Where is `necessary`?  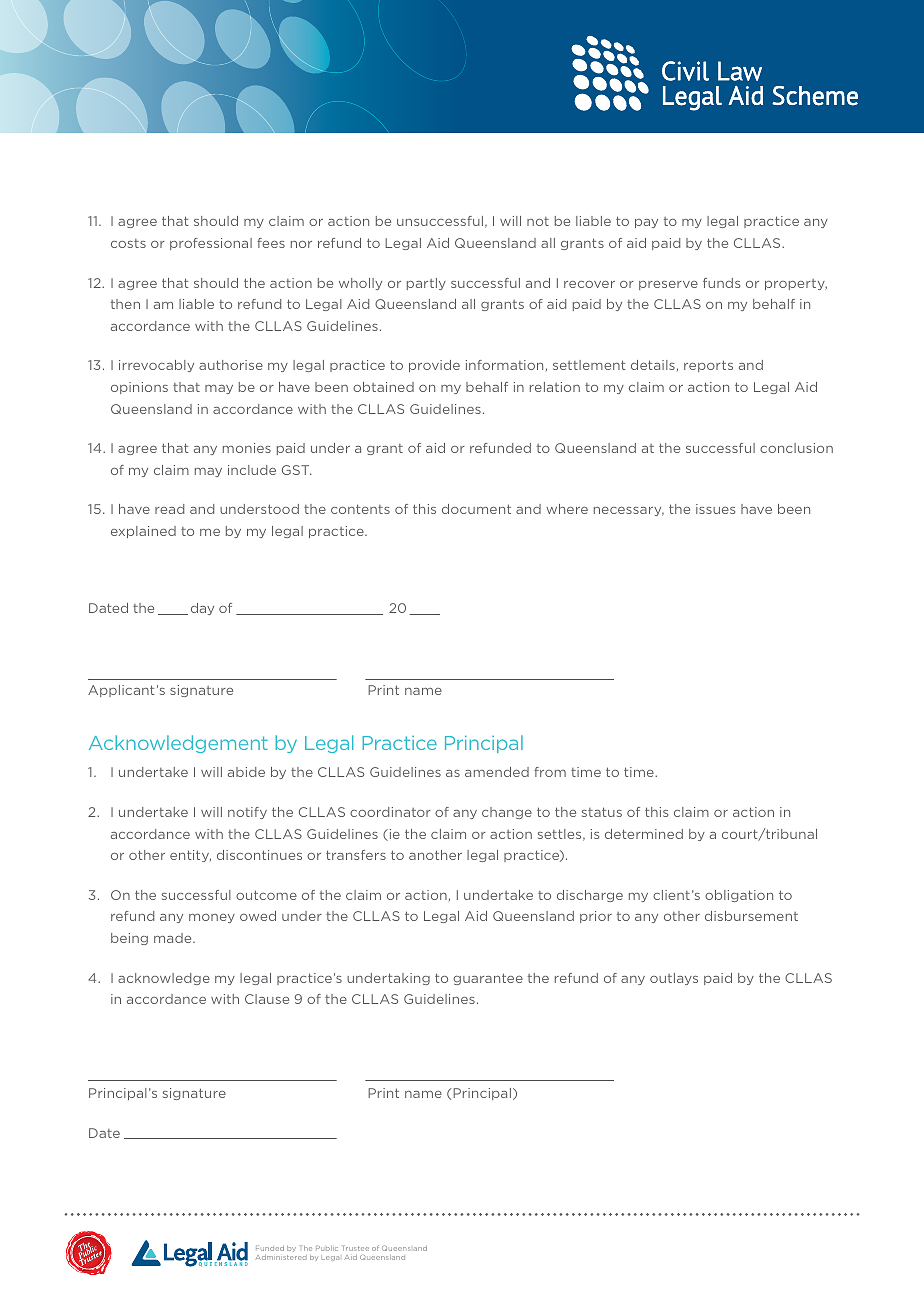 necessary is located at coordinates (629, 511).
